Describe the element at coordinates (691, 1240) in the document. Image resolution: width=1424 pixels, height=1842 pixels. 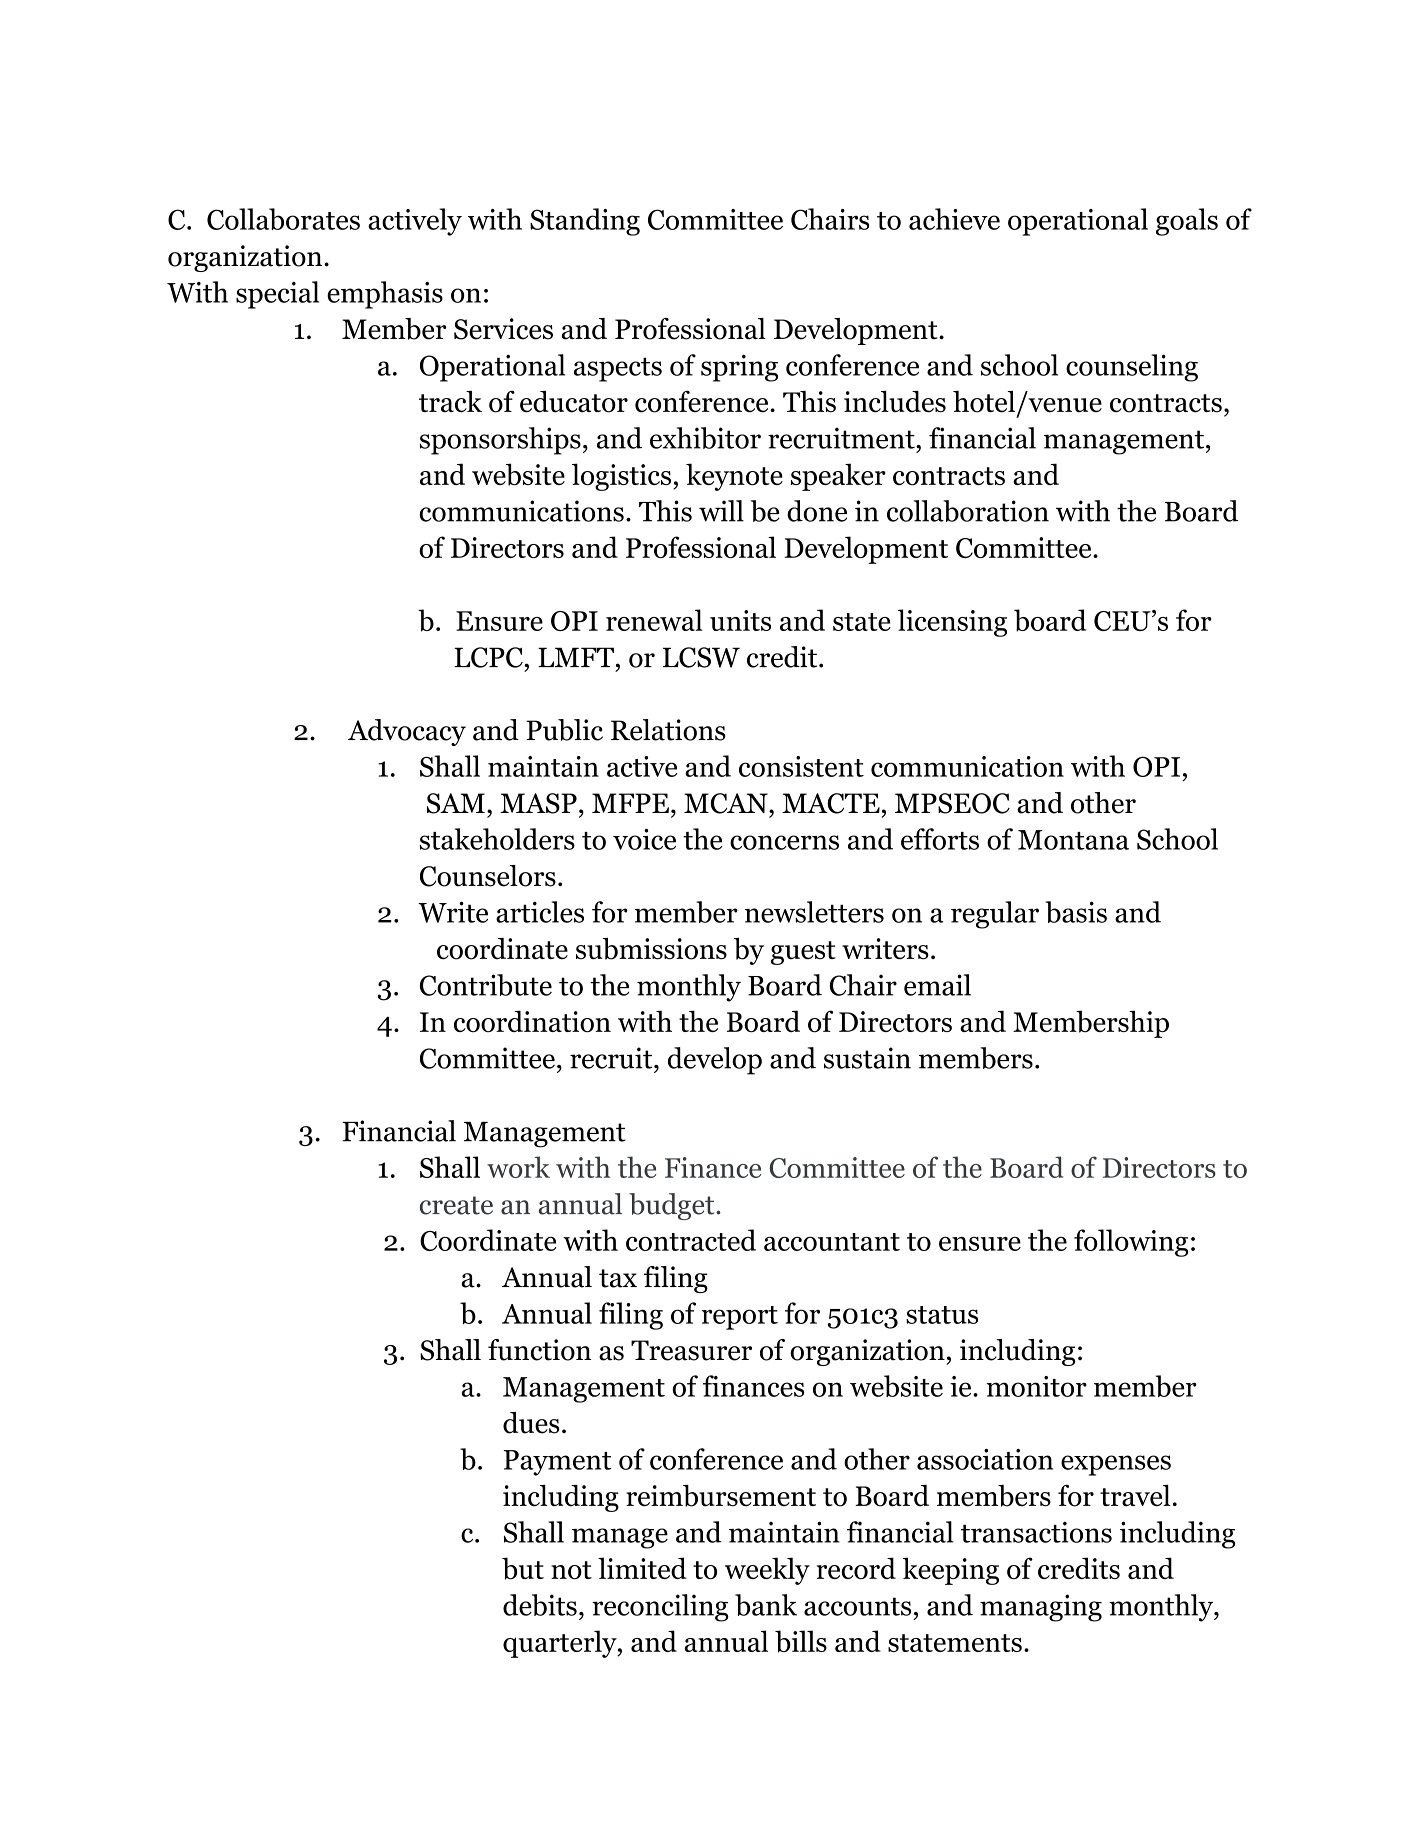
I see `contracted` at that location.
